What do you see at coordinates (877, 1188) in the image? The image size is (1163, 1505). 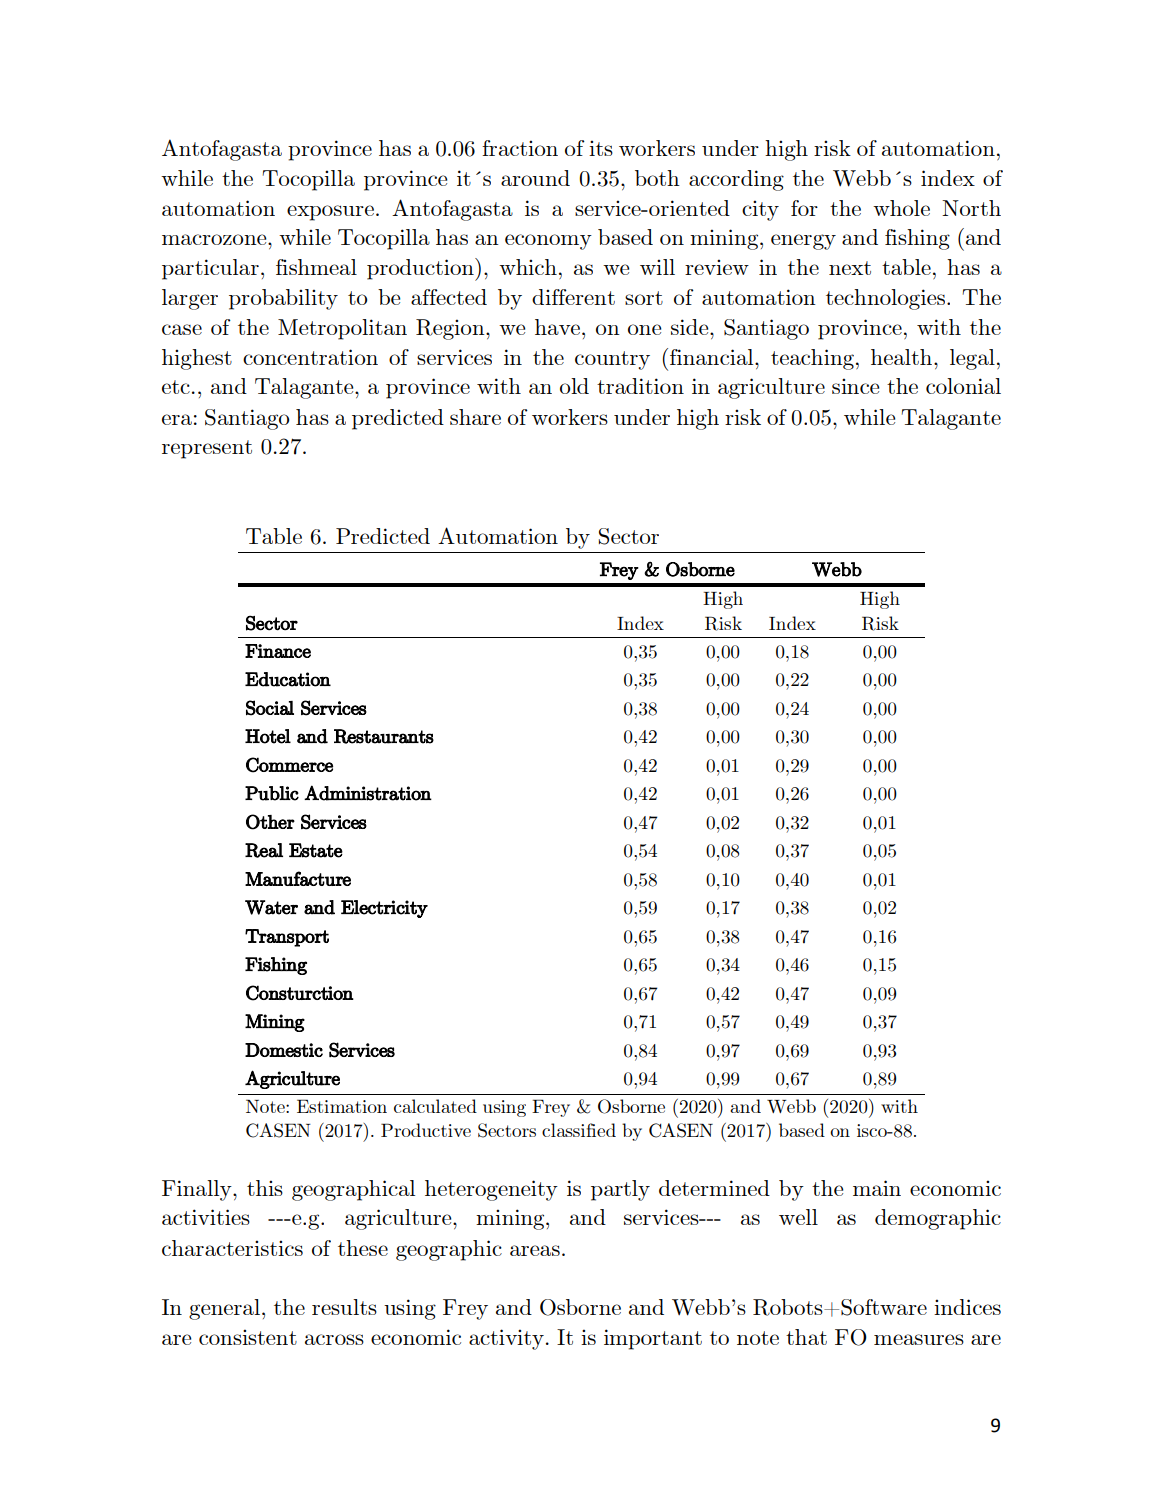 I see `main` at bounding box center [877, 1188].
